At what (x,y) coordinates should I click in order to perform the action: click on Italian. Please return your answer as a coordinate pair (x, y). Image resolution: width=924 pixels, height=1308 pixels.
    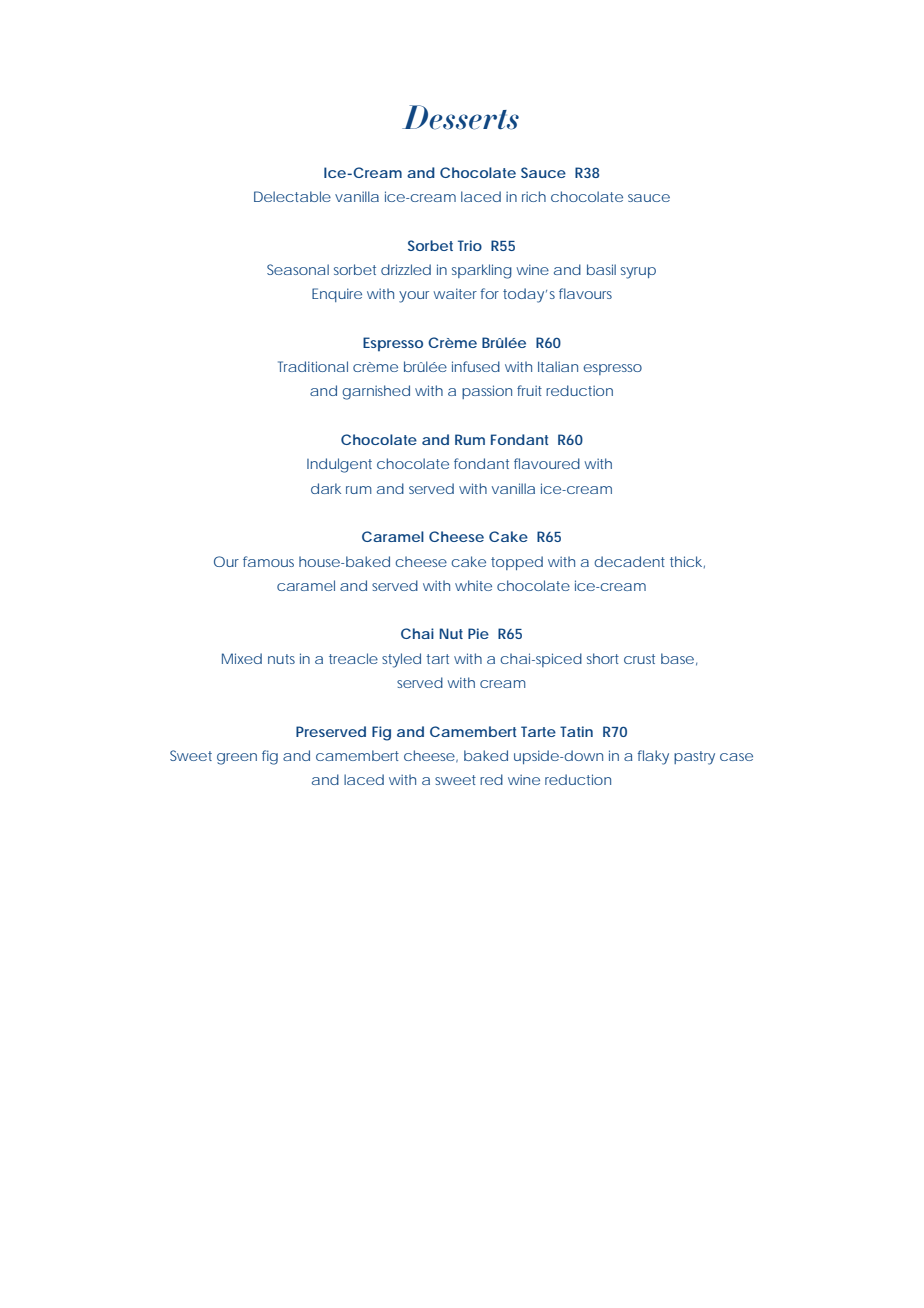
    Looking at the image, I should click on (558, 366).
